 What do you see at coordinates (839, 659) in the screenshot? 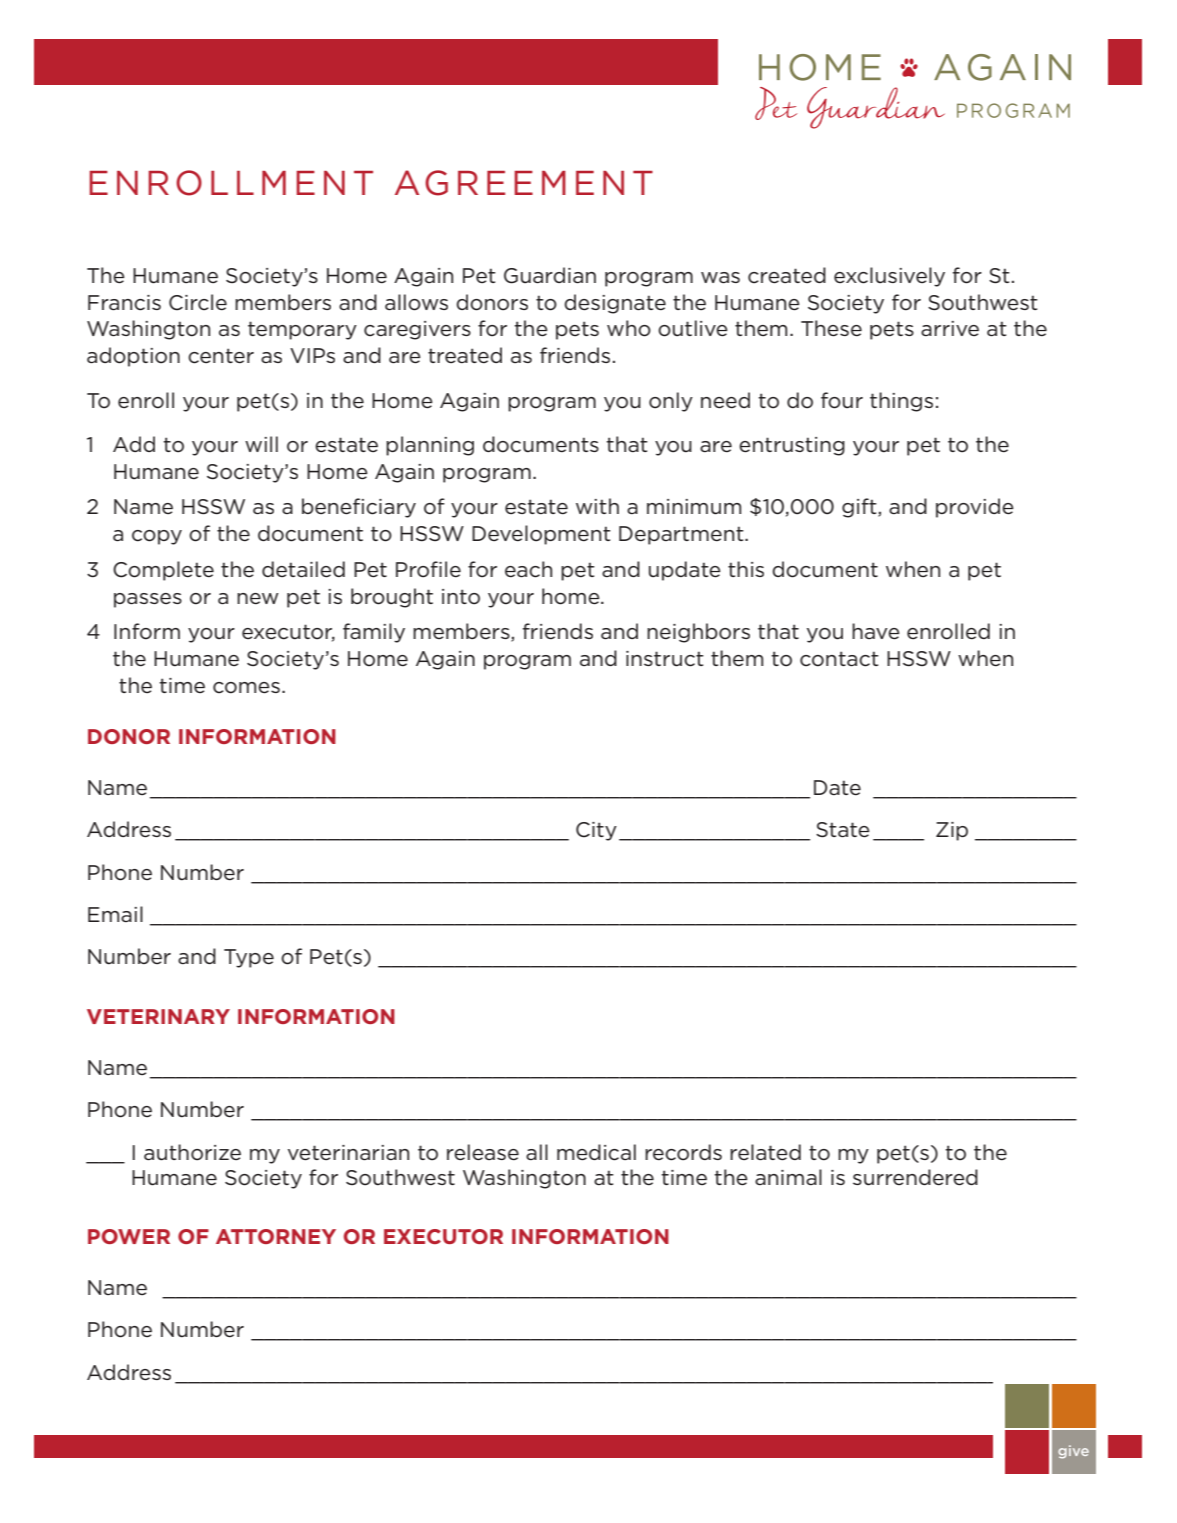
I see `contact` at bounding box center [839, 659].
